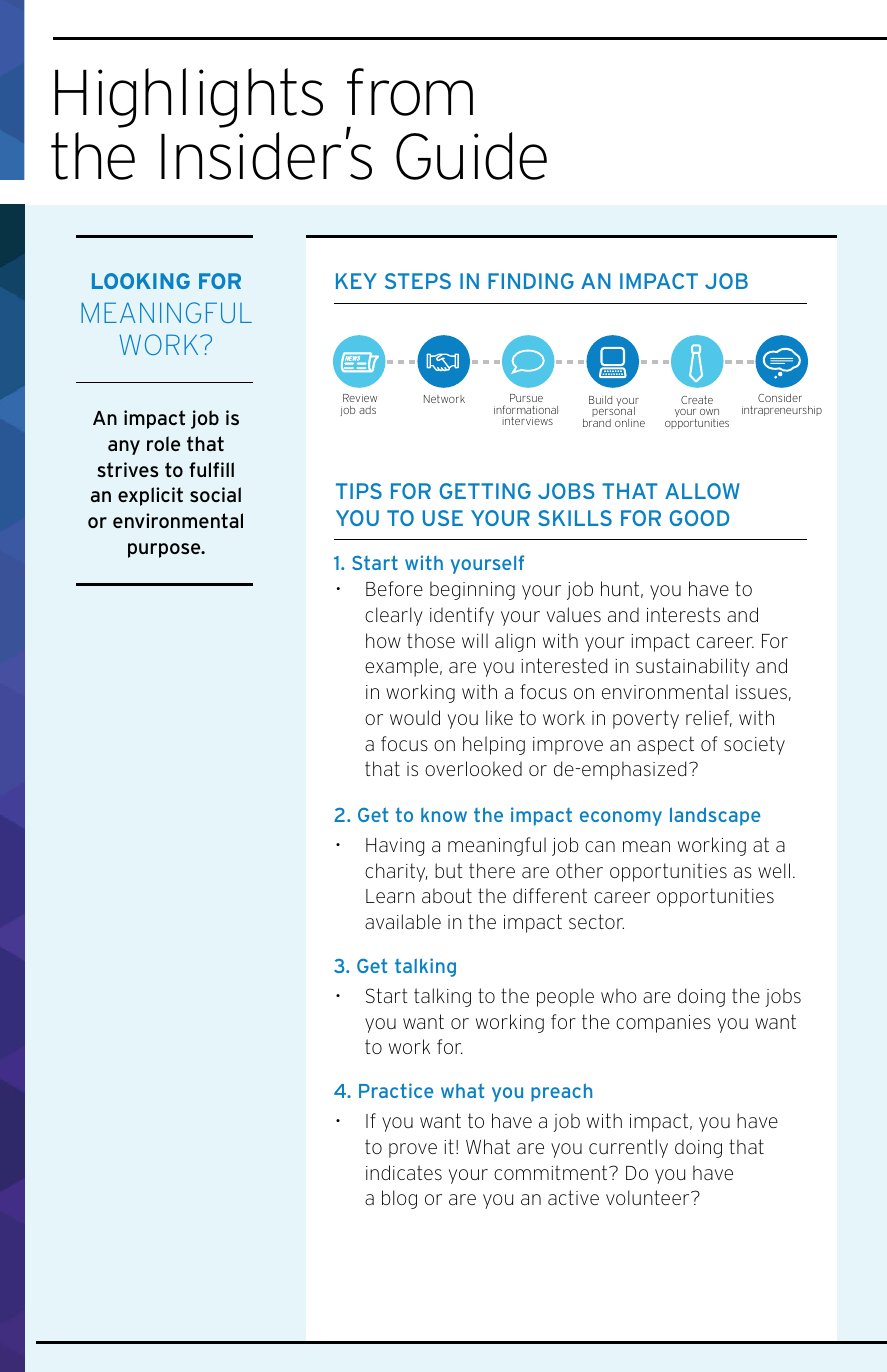 The width and height of the page is (887, 1372). What do you see at coordinates (715, 816) in the page?
I see `landscape` at bounding box center [715, 816].
